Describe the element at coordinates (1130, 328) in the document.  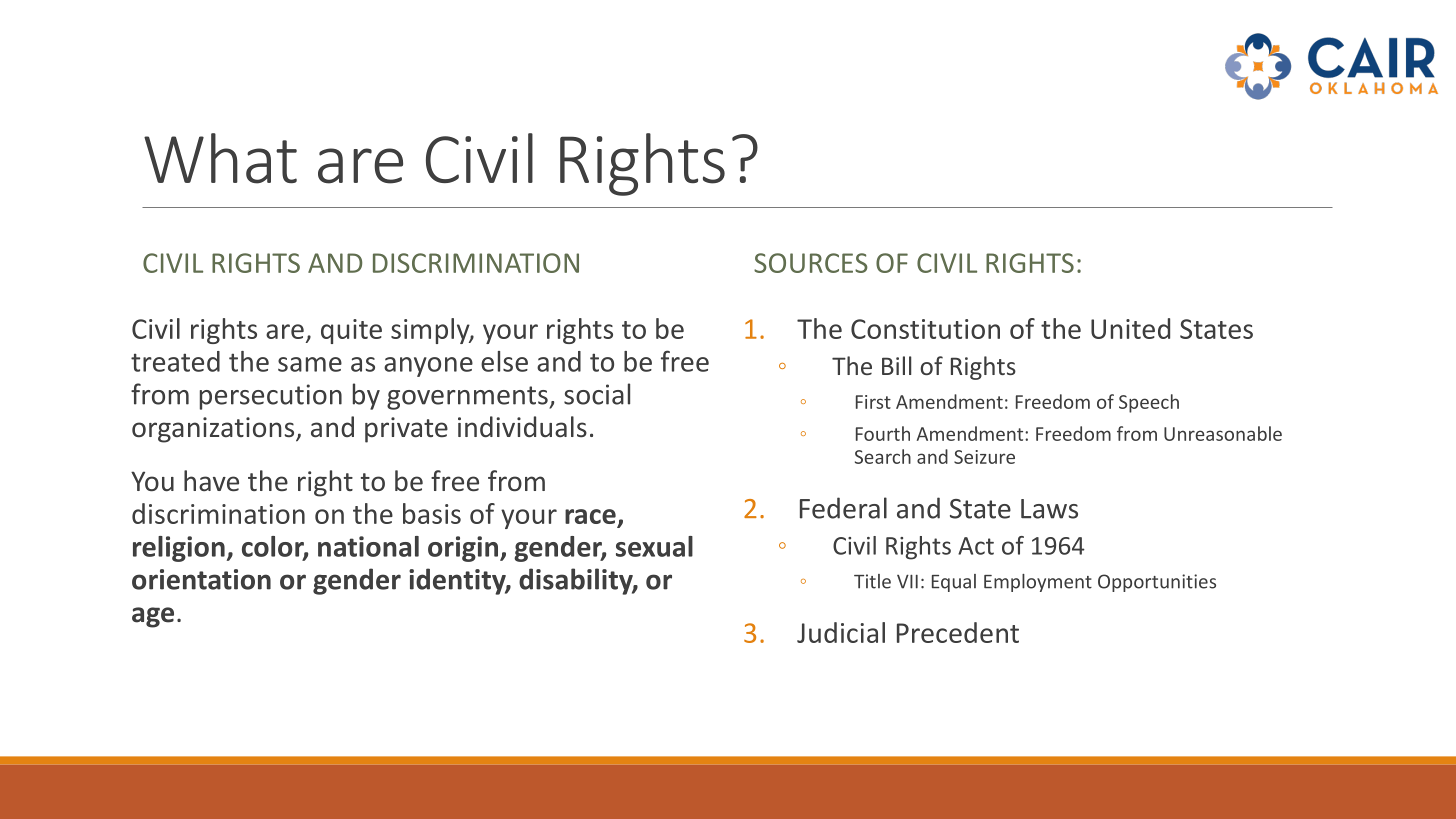
I see `United` at that location.
